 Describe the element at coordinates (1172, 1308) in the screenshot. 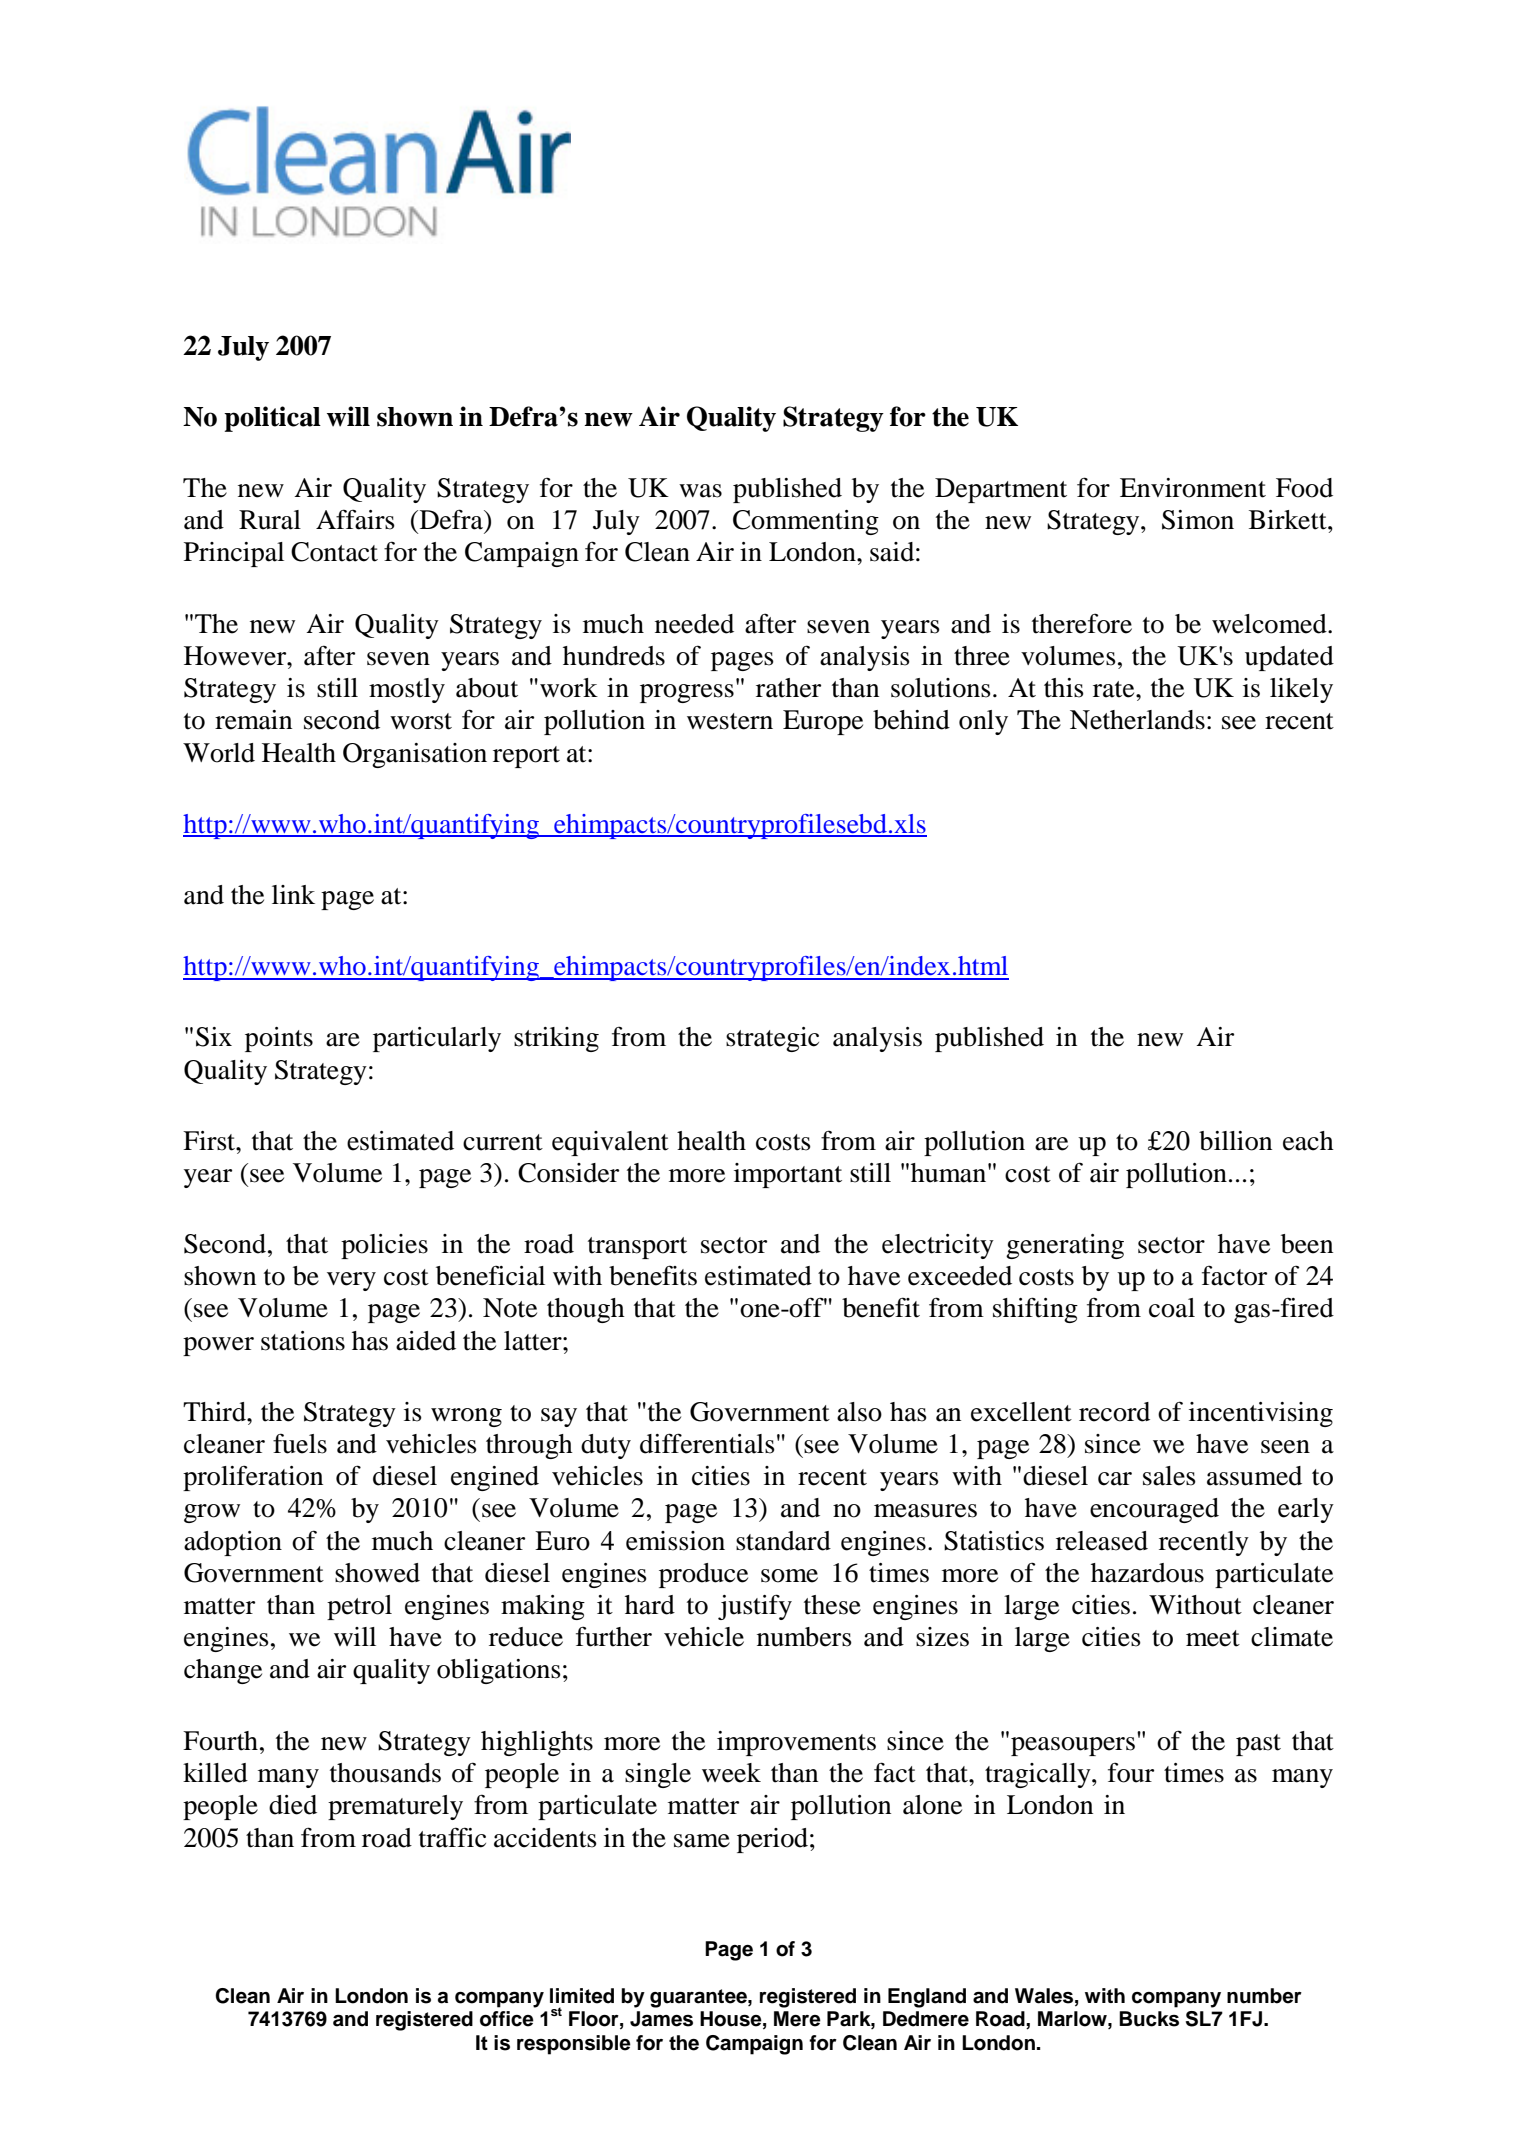

I see `coal` at that location.
